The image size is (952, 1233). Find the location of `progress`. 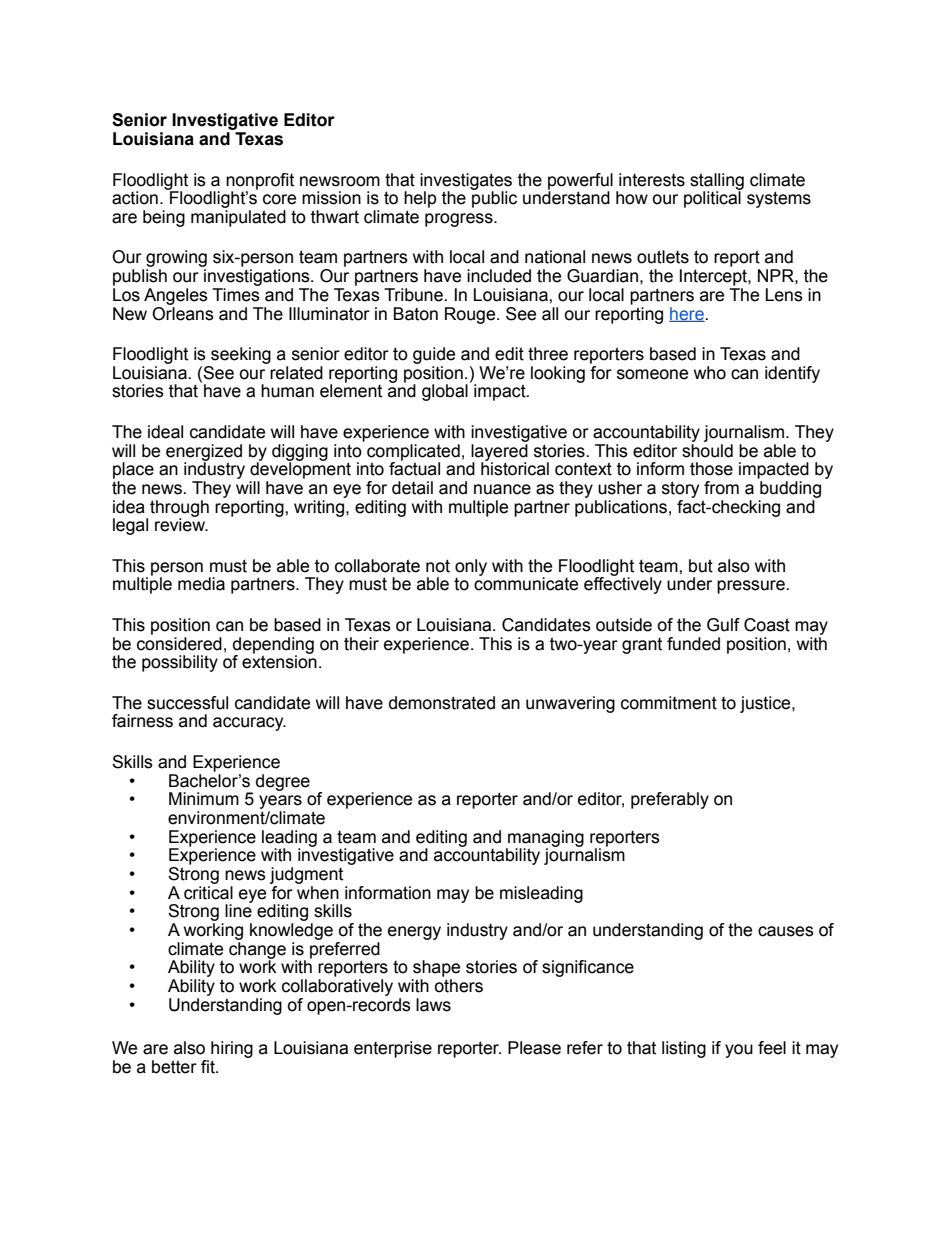

progress is located at coordinates (460, 220).
